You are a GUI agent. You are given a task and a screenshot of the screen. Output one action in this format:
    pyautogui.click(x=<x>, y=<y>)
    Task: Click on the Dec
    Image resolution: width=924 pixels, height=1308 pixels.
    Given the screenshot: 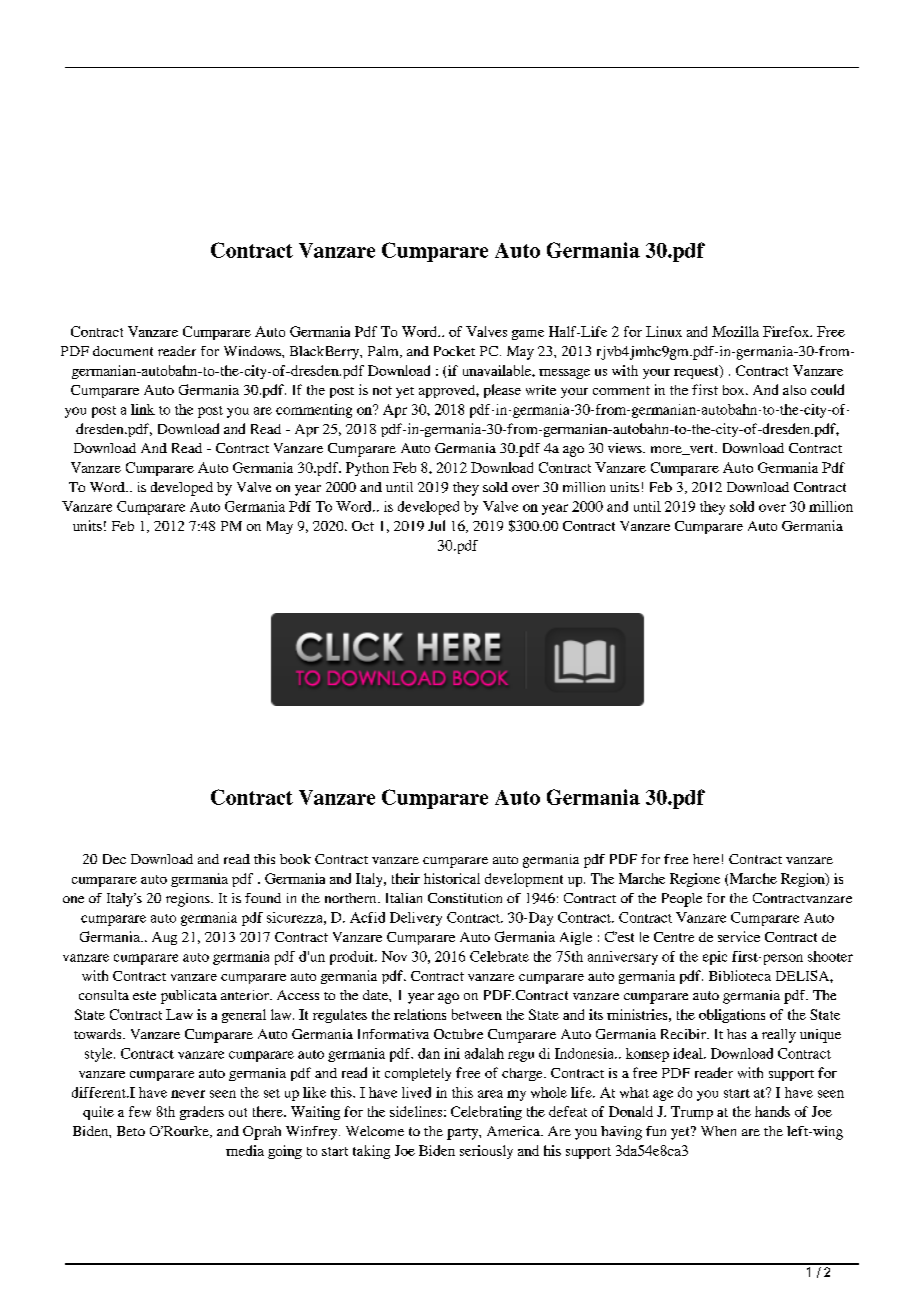 What is the action you would take?
    pyautogui.click(x=114, y=859)
